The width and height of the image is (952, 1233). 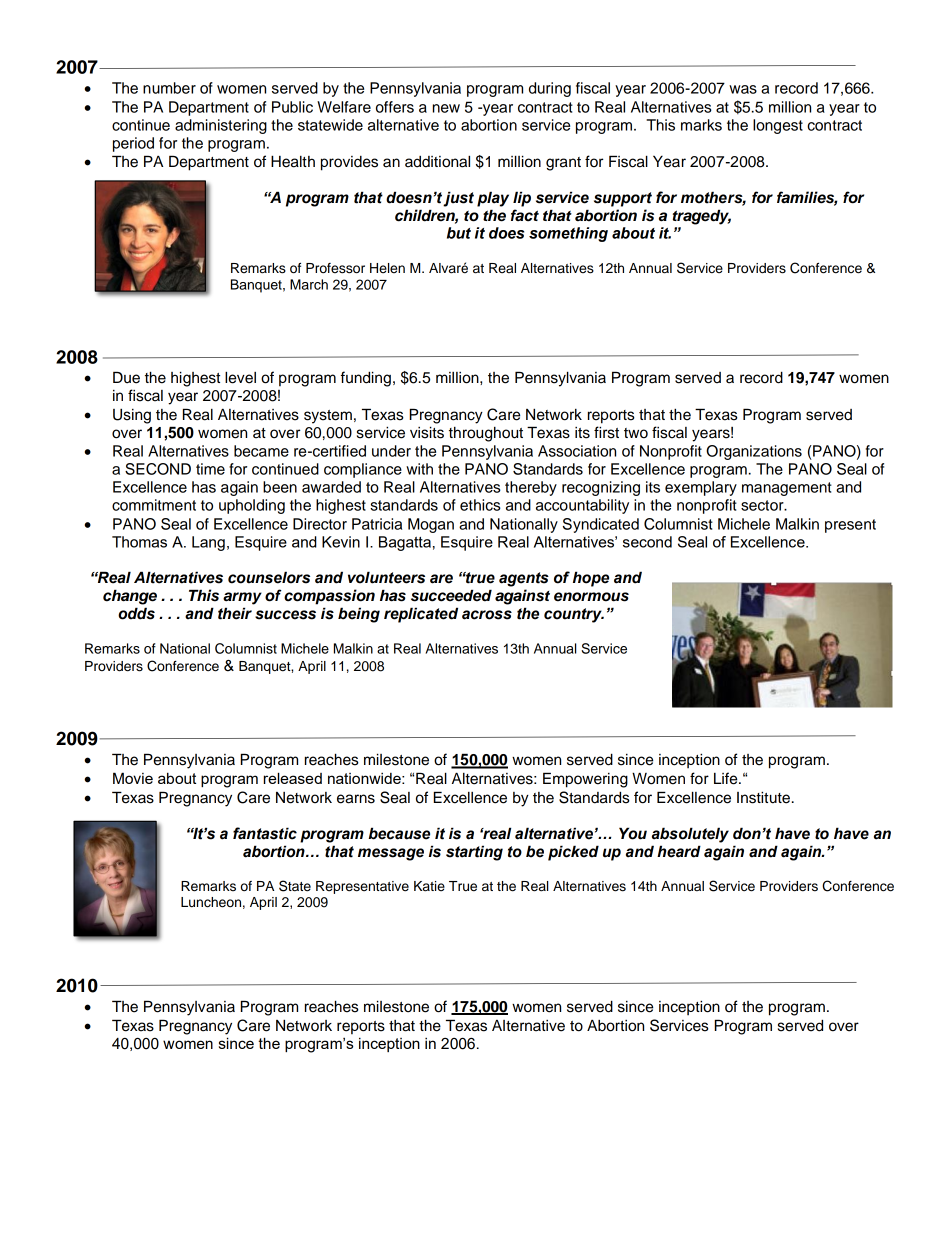 What do you see at coordinates (221, 126) in the image?
I see `administering` at bounding box center [221, 126].
